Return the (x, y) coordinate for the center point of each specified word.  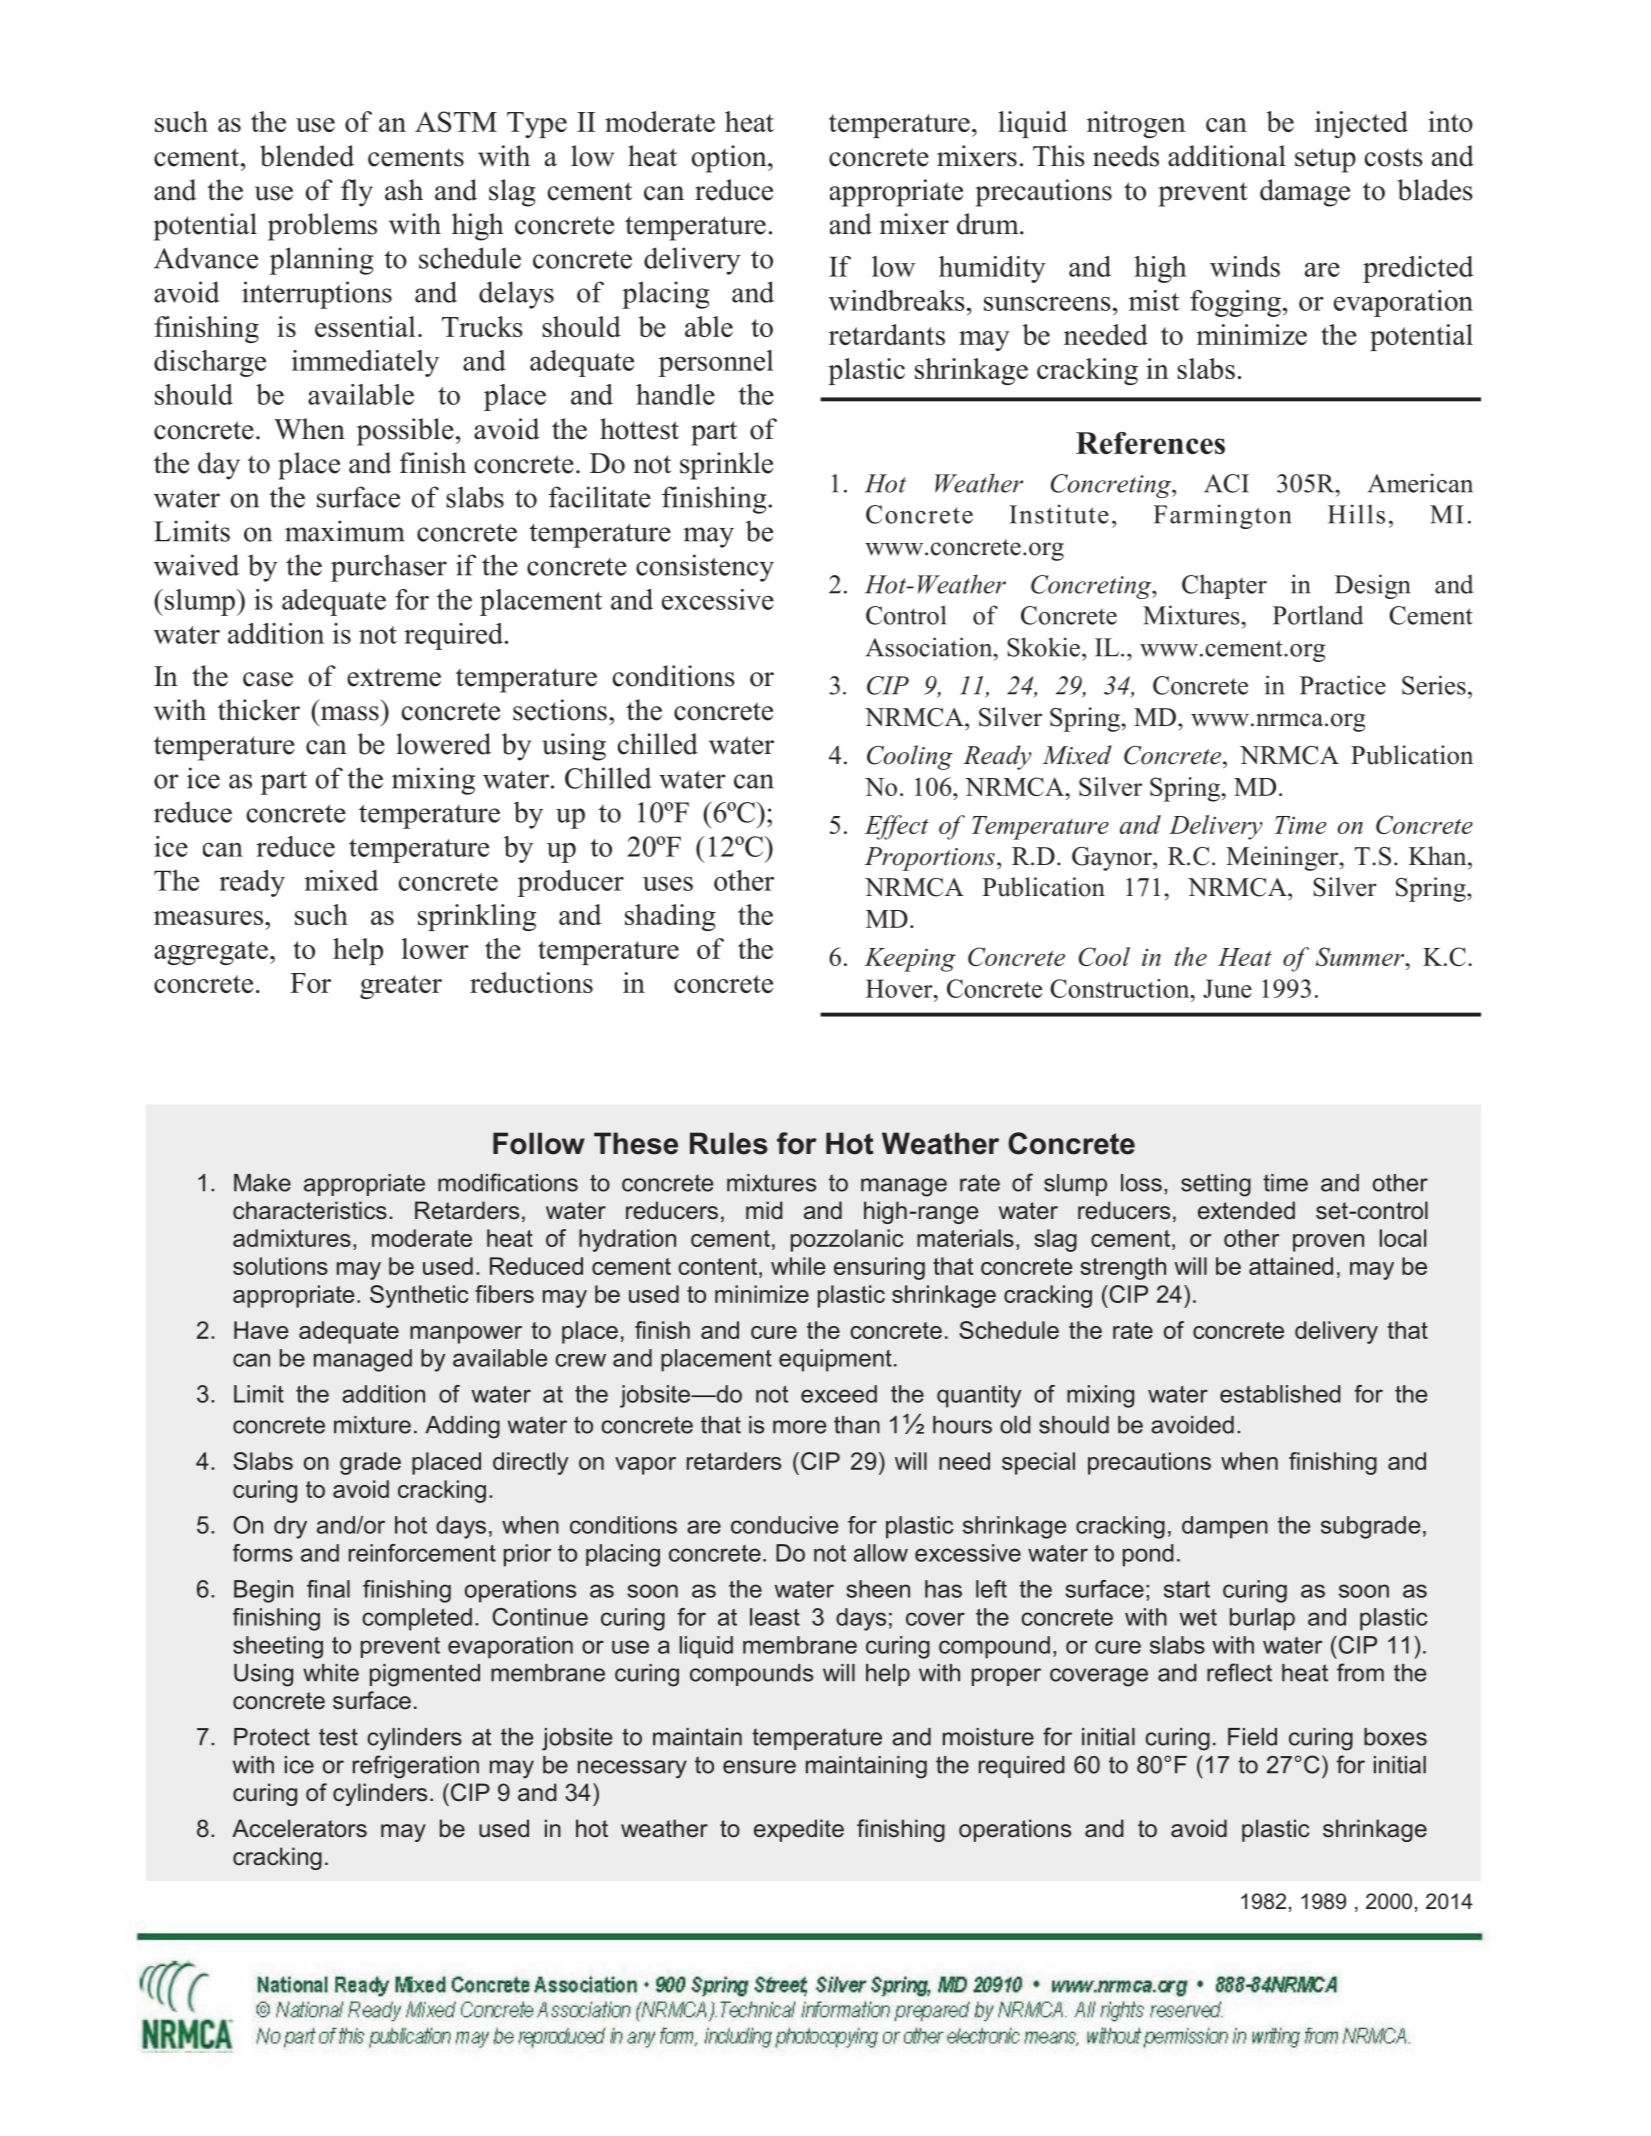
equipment (835, 1360)
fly (357, 193)
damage (1305, 193)
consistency (705, 568)
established (1280, 1394)
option (730, 159)
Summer (1361, 956)
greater (401, 987)
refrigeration (416, 1767)
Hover (900, 988)
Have (261, 1330)
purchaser (389, 568)
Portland (1318, 615)
